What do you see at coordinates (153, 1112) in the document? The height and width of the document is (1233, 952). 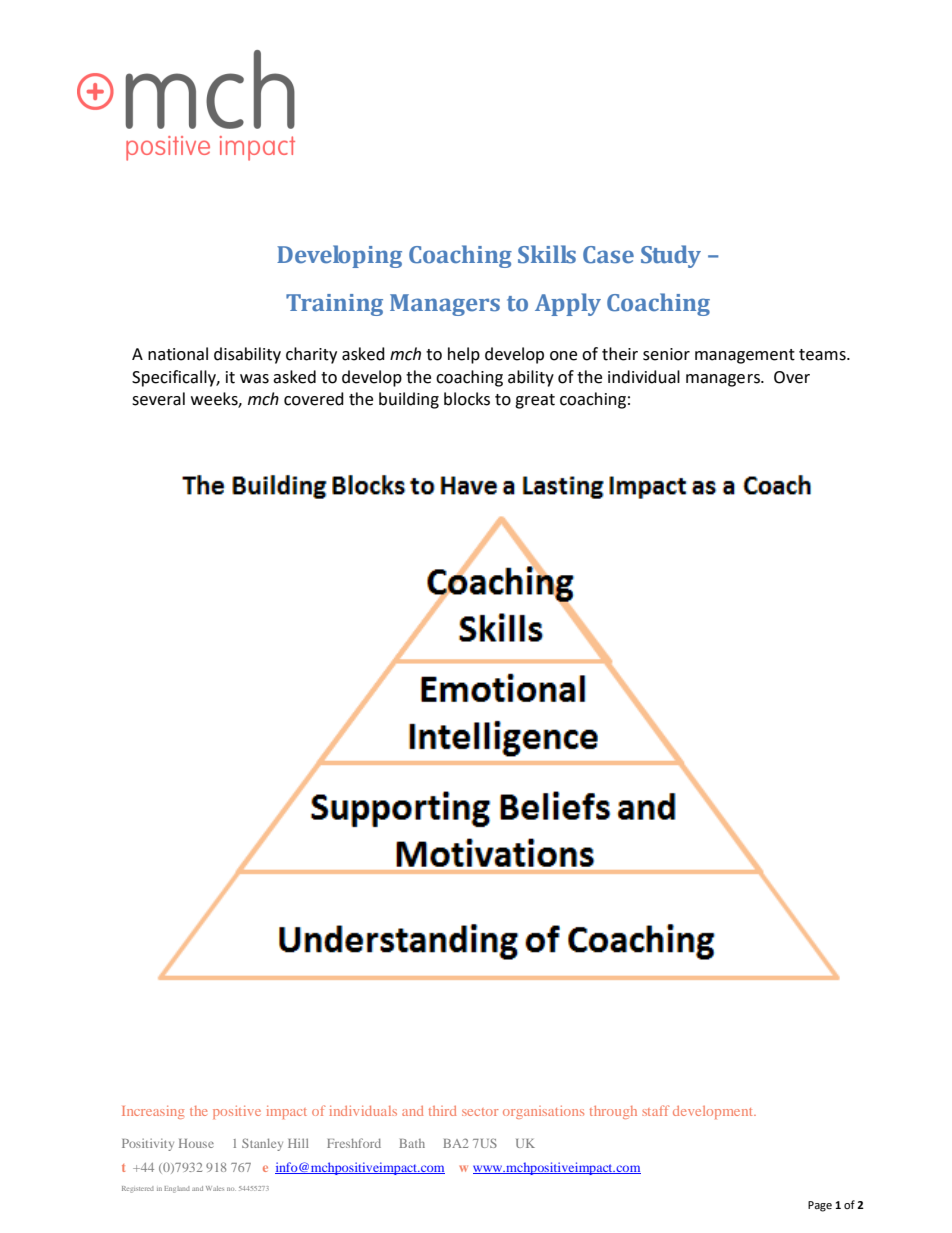 I see `Increasing` at bounding box center [153, 1112].
